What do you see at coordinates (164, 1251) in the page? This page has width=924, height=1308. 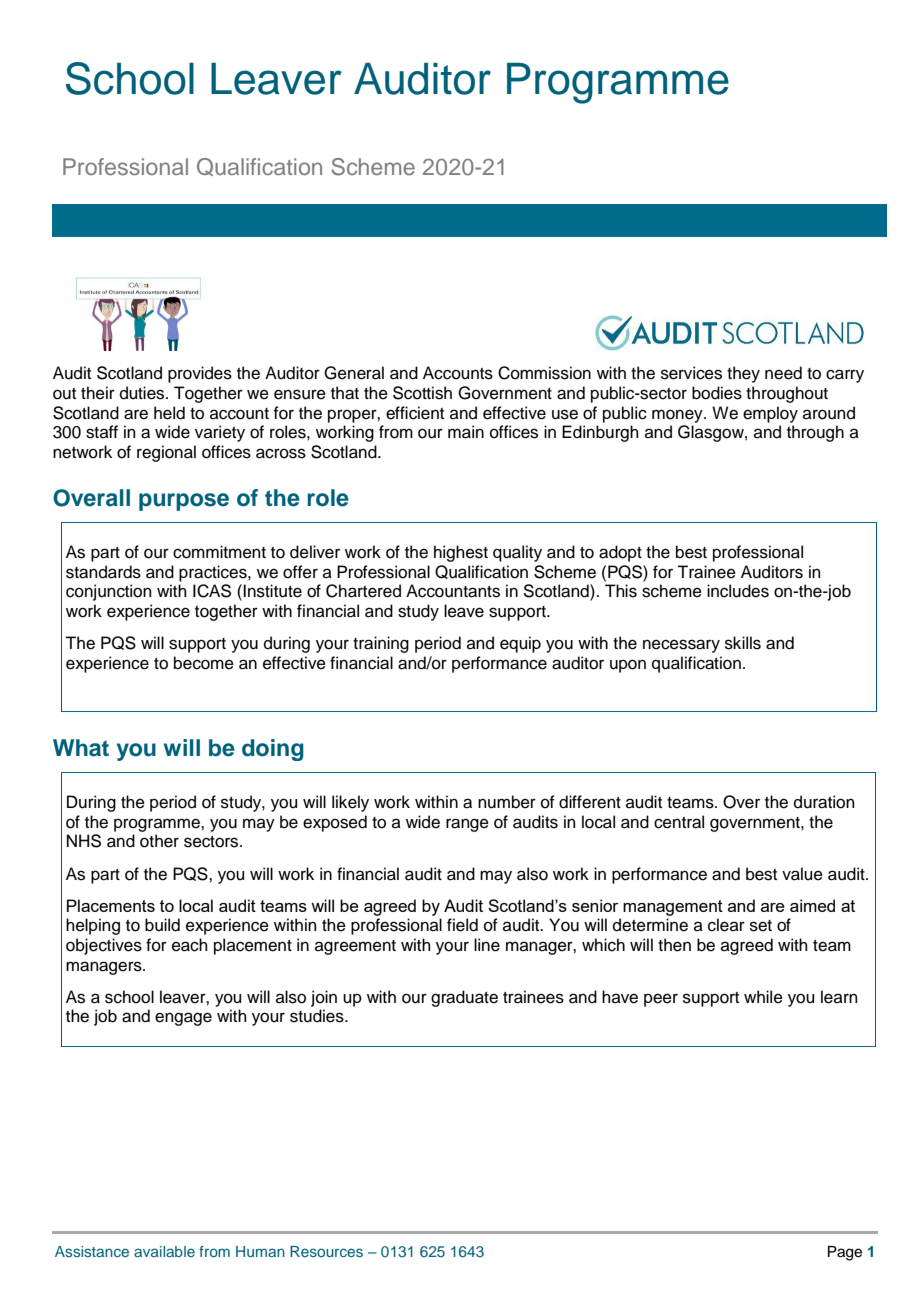 I see `available` at bounding box center [164, 1251].
